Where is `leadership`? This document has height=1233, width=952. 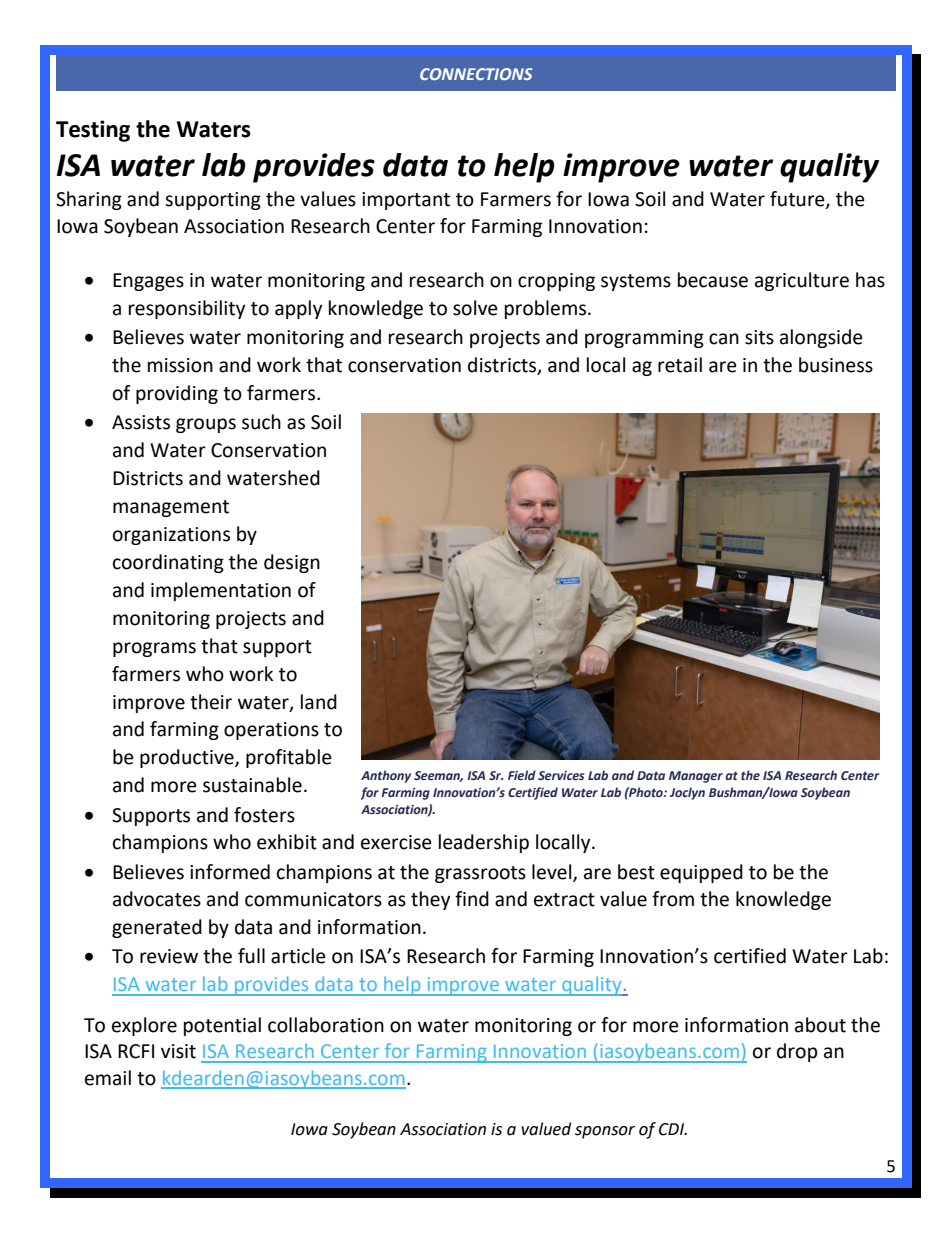
leadership is located at coordinates (484, 843).
